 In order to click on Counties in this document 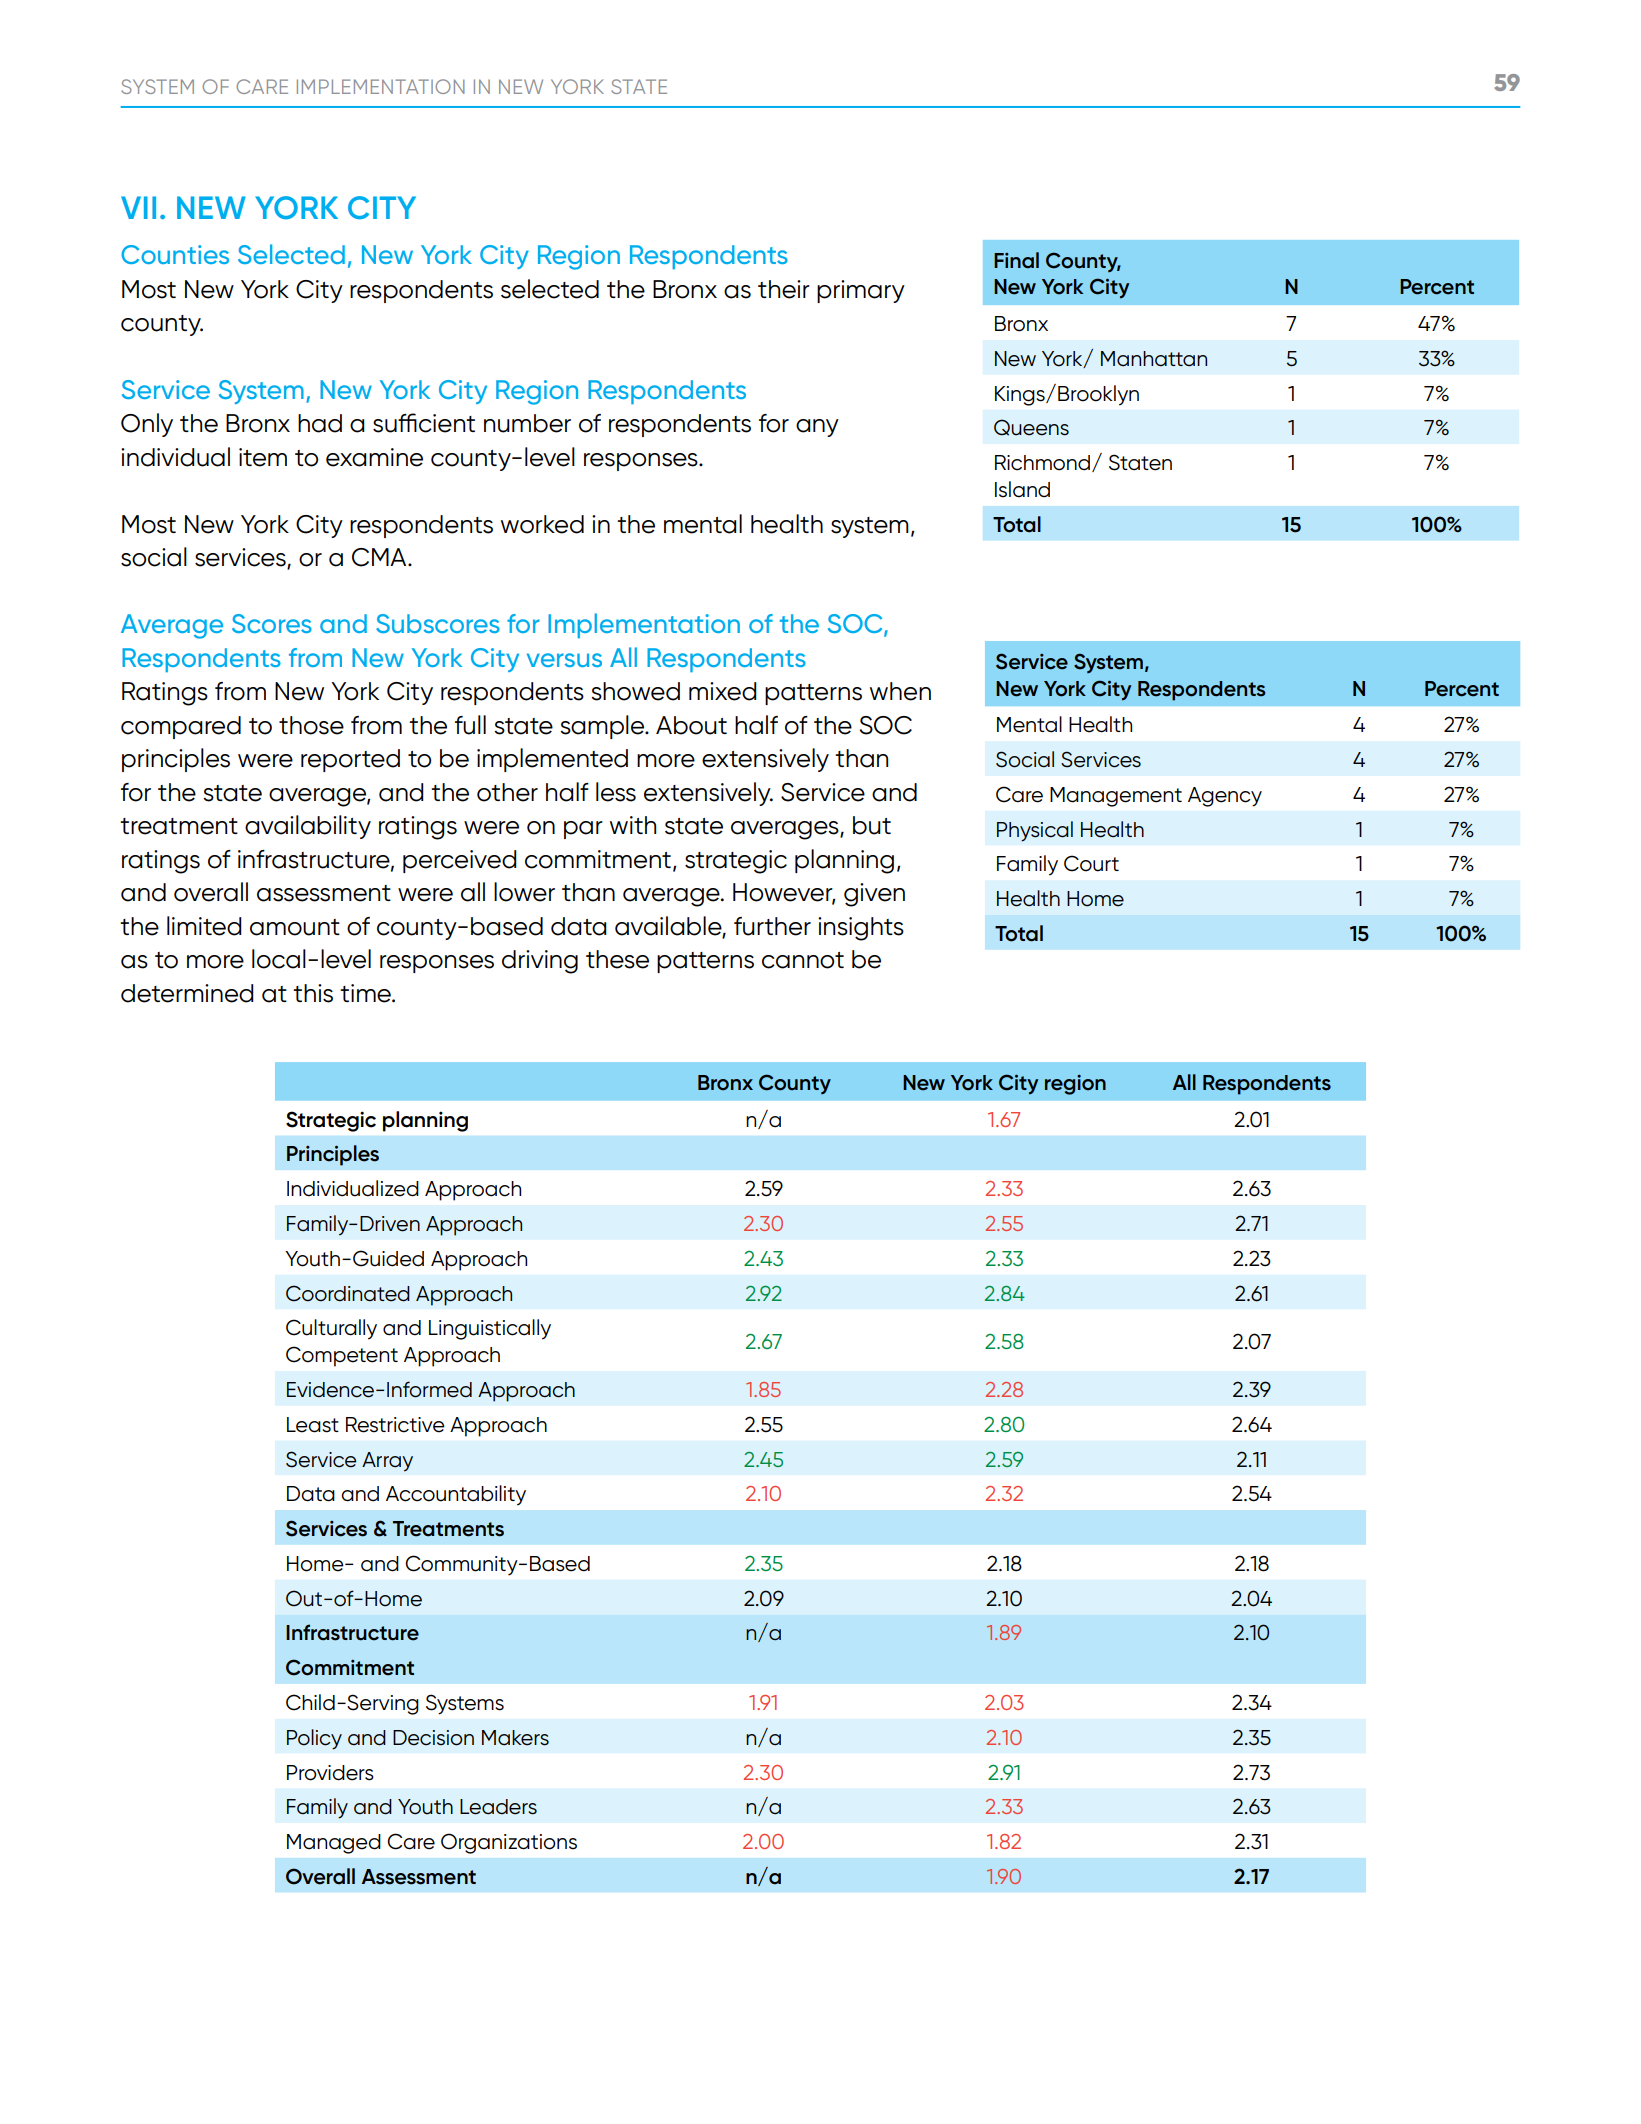, I will do `click(175, 254)`.
